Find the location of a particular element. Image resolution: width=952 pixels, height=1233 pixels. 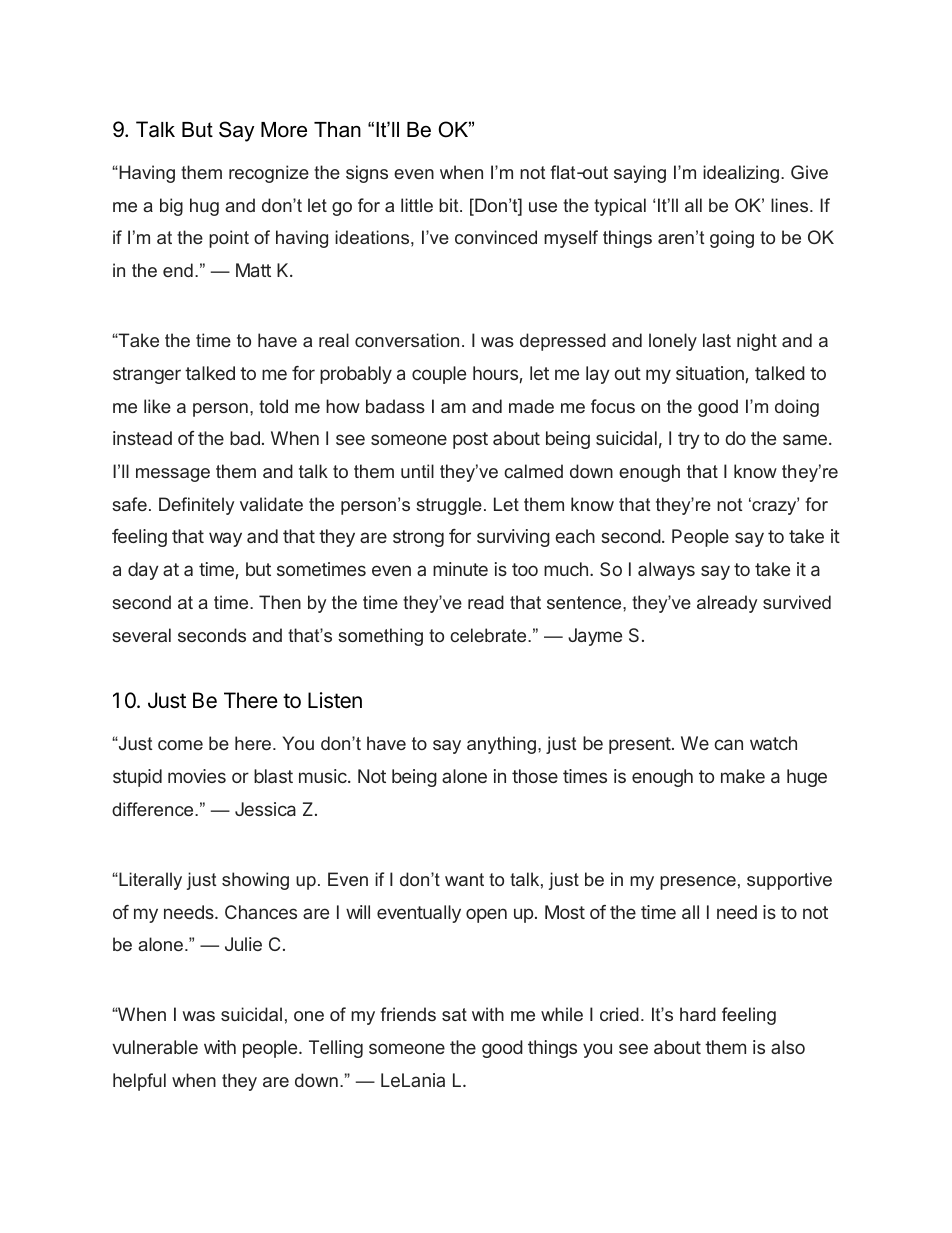

friends is located at coordinates (408, 1014).
